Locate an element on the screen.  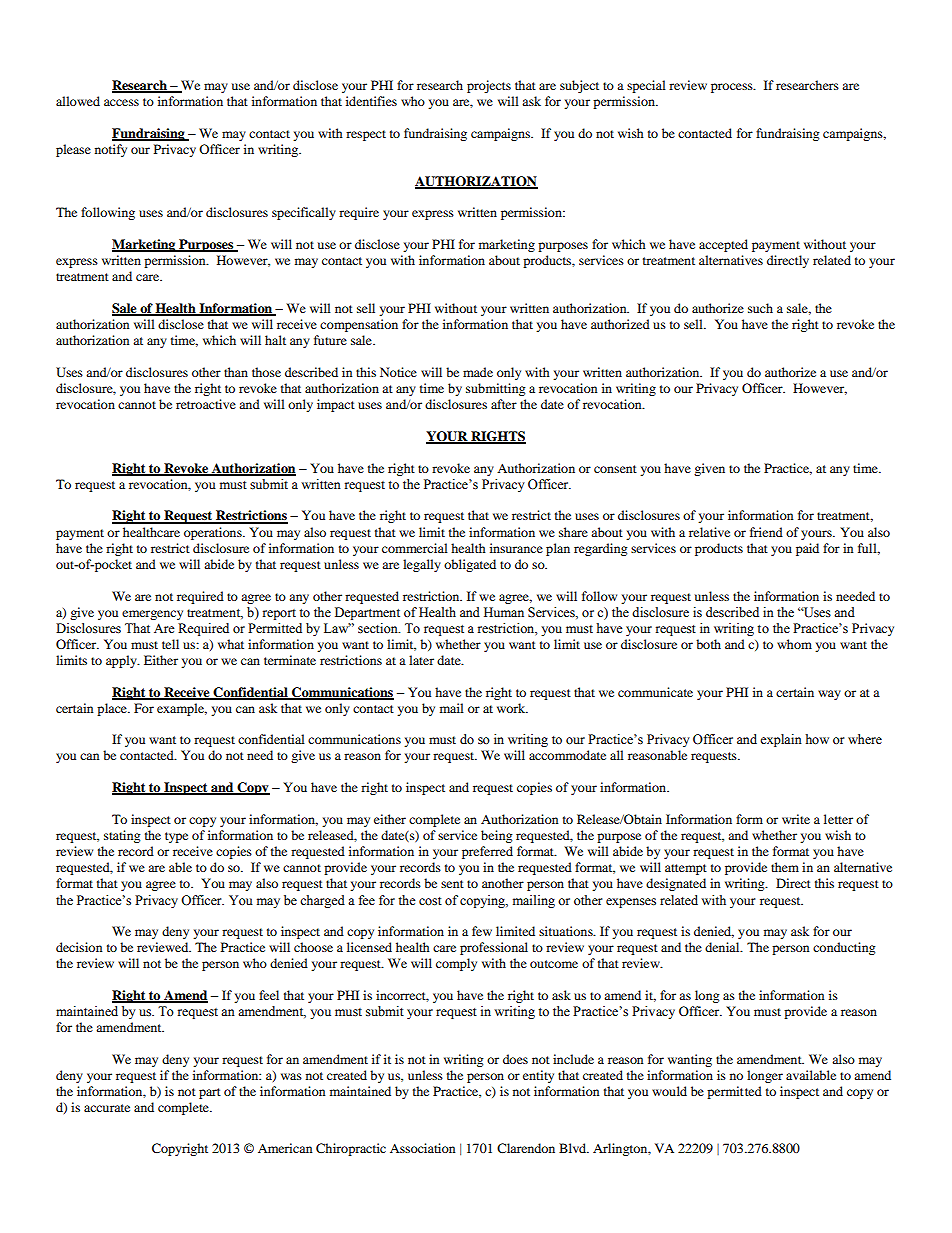
Human is located at coordinates (504, 612).
